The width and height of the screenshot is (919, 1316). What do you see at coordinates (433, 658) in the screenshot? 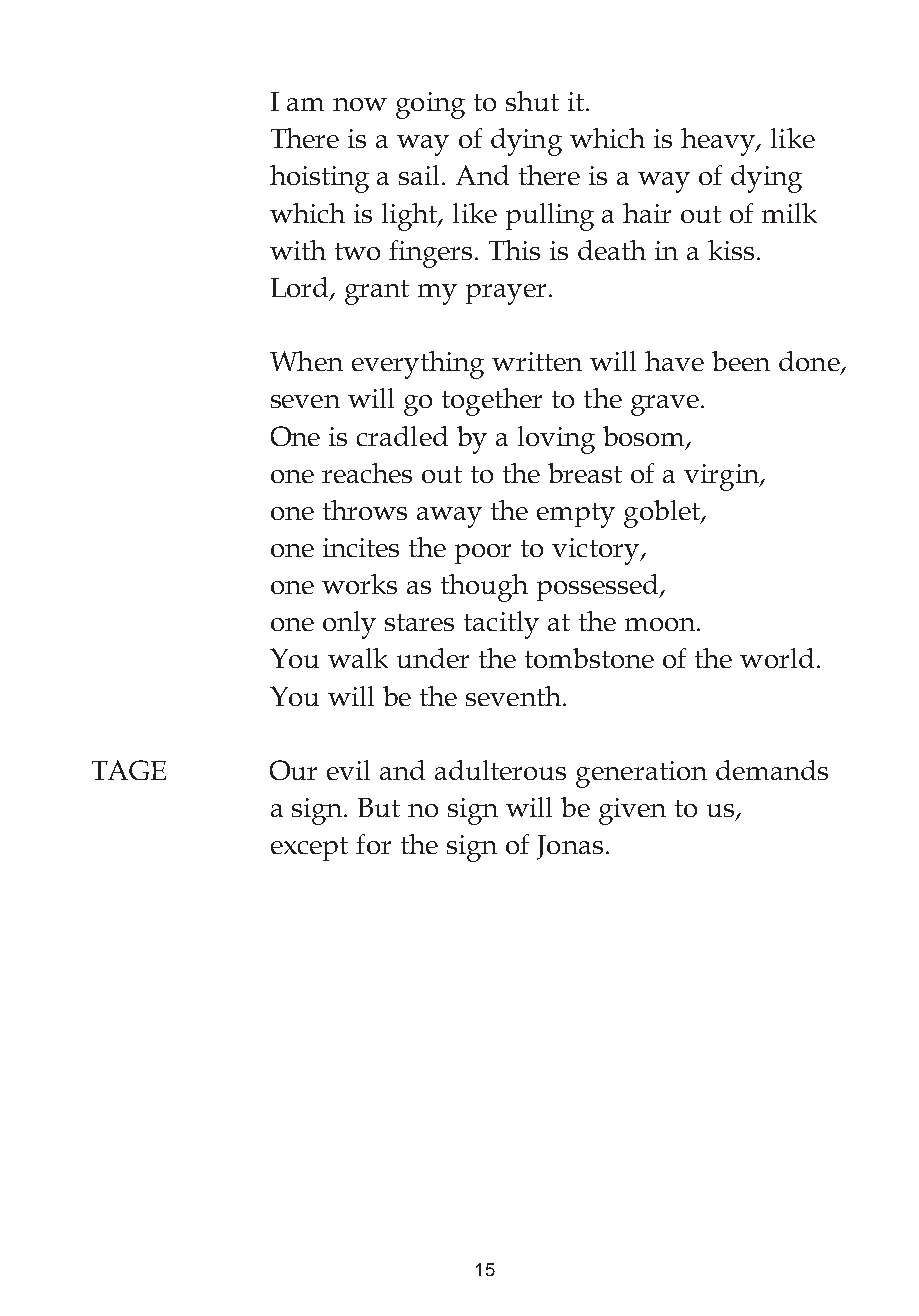
I see `under` at bounding box center [433, 658].
